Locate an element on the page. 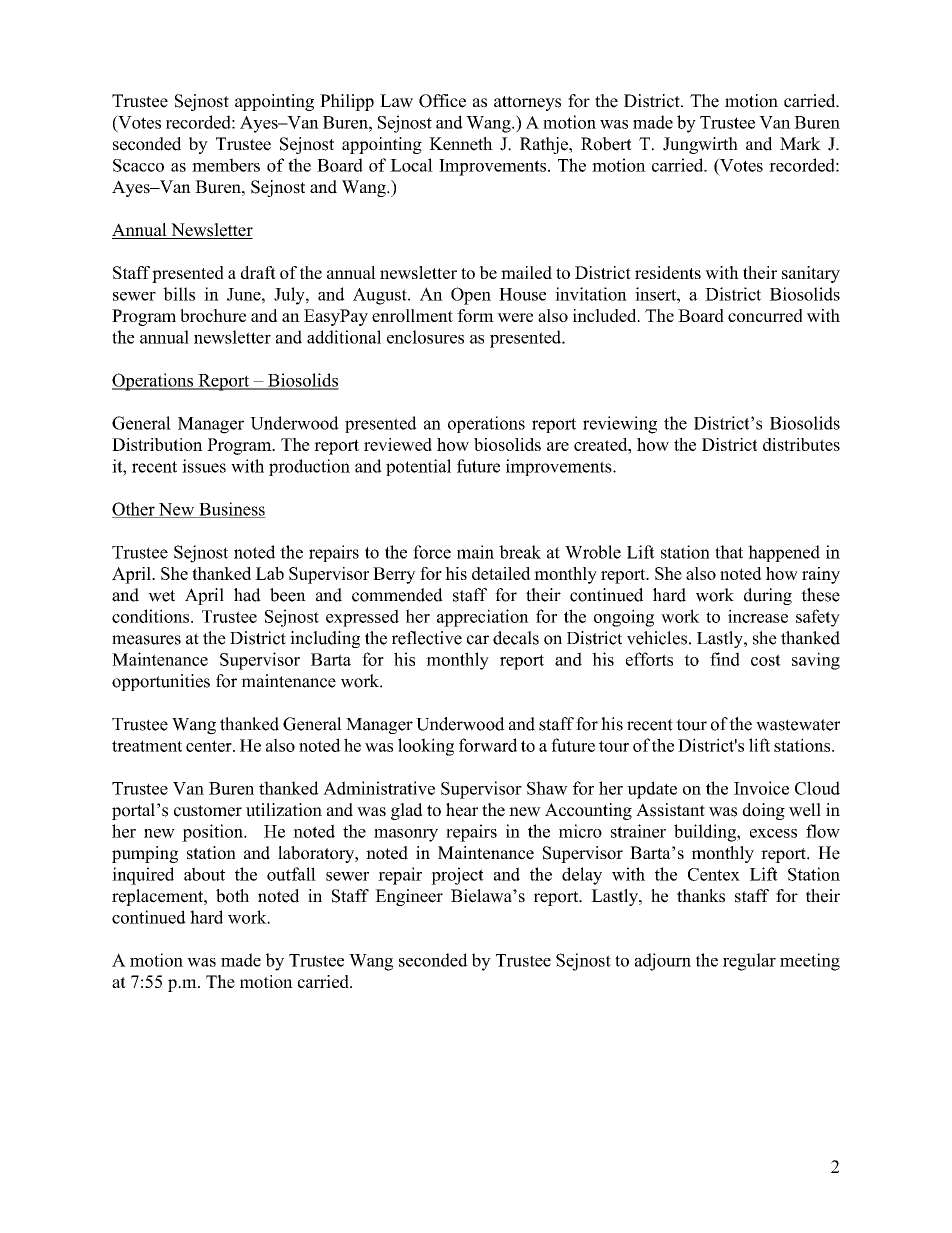 The height and width of the image is (1233, 952). that is located at coordinates (729, 552).
